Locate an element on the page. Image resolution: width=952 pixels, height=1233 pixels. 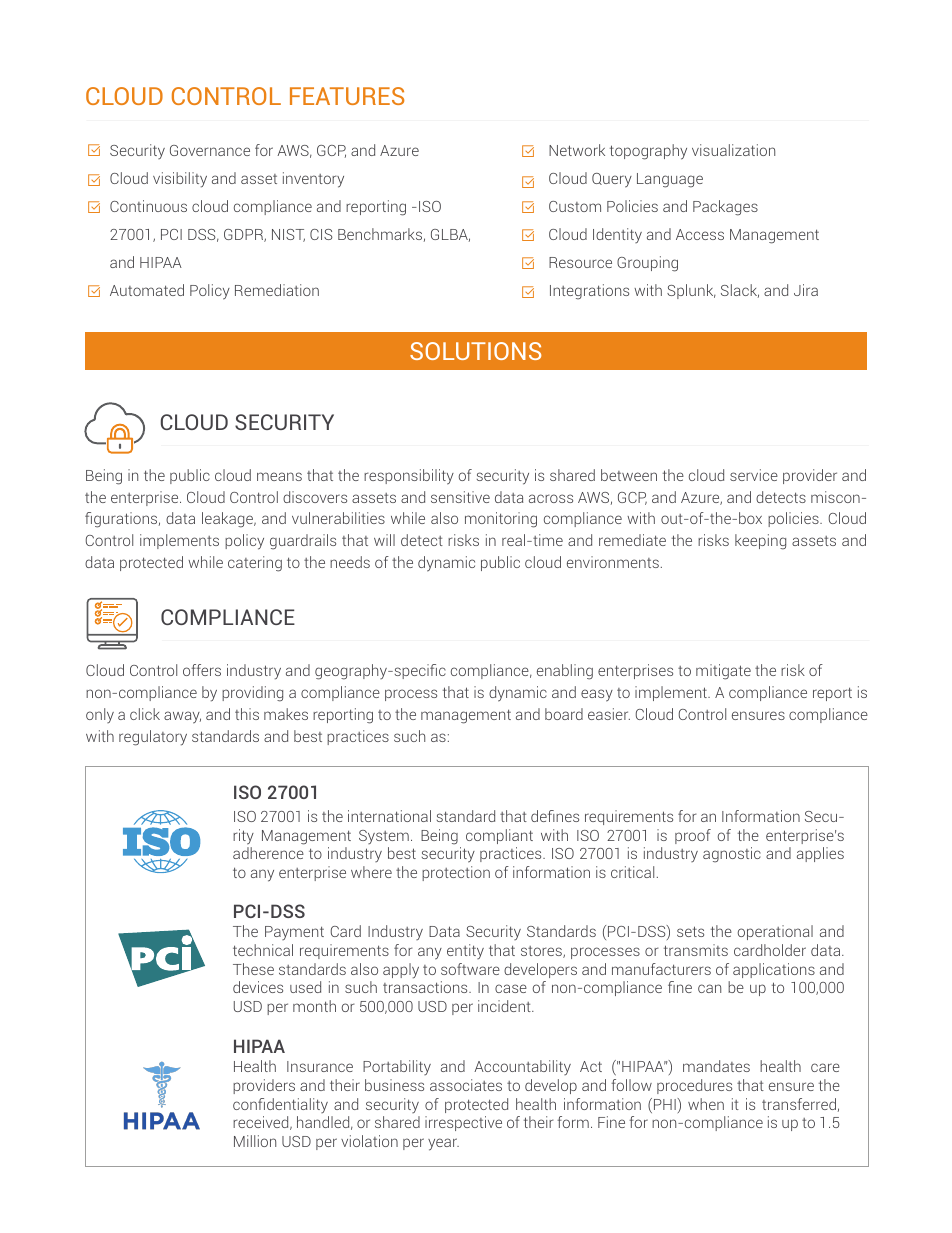
visualization is located at coordinates (733, 150).
